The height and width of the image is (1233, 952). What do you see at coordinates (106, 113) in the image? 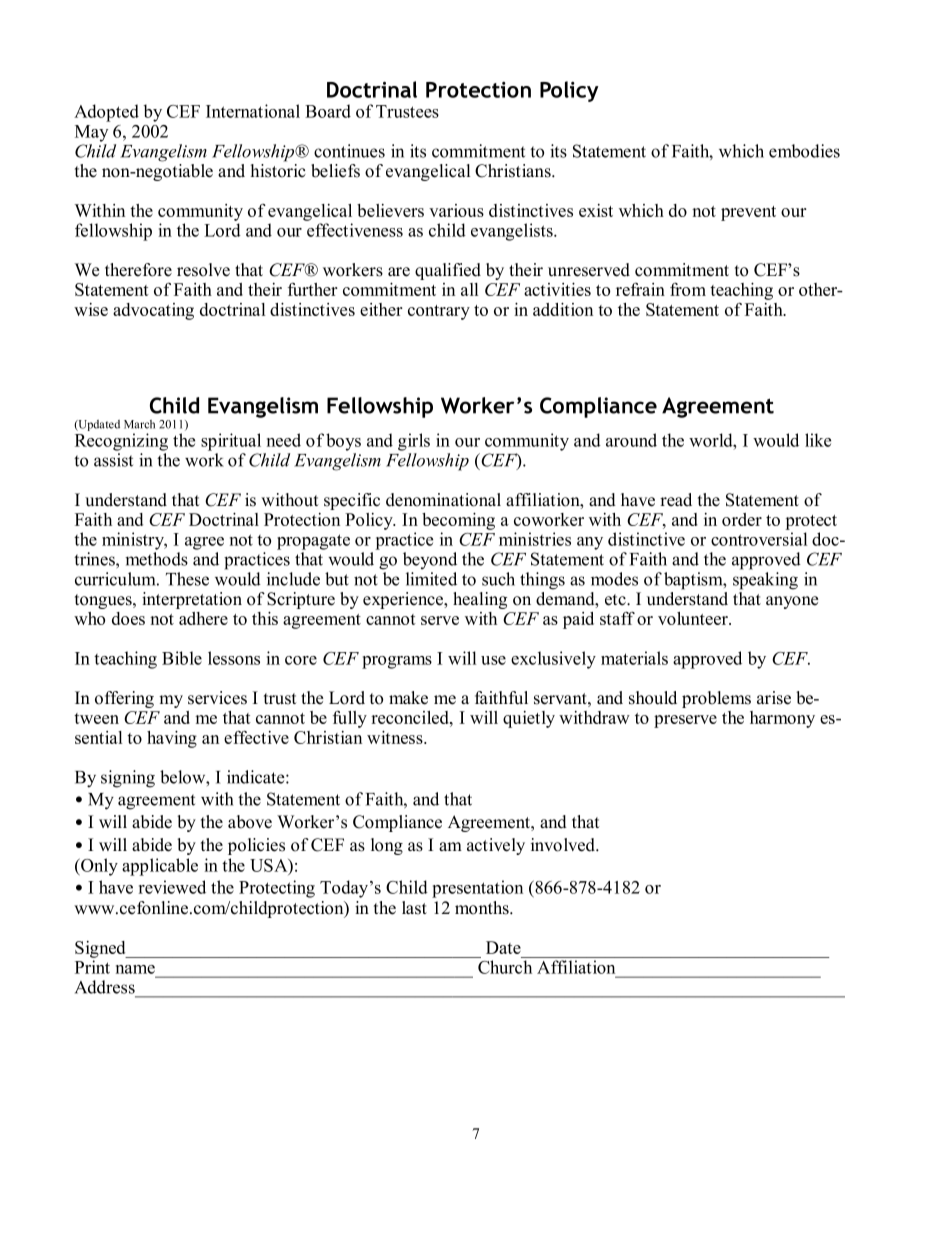
I see `Adopted` at bounding box center [106, 113].
